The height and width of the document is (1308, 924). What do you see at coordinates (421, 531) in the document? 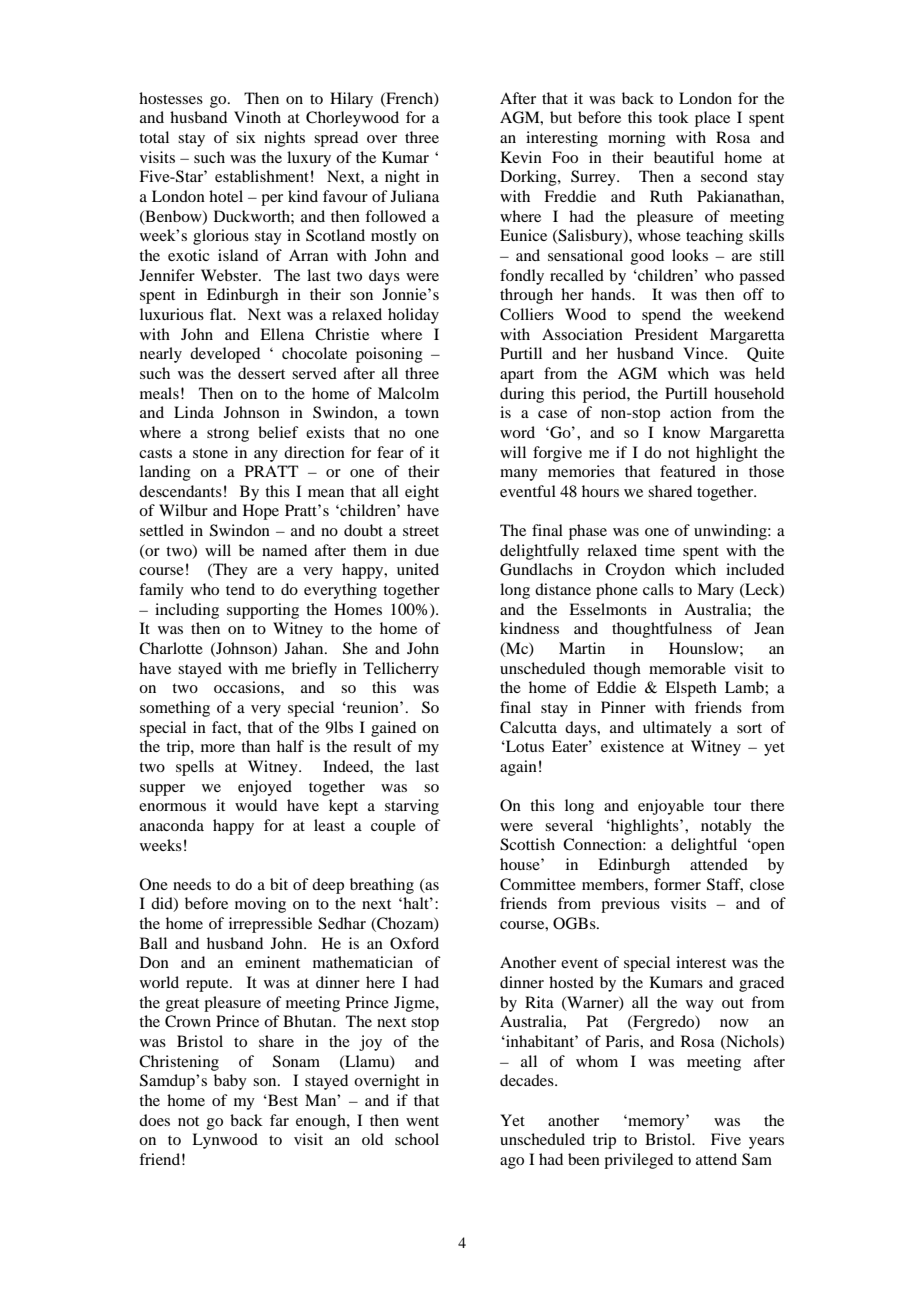
I see `street` at bounding box center [421, 531].
